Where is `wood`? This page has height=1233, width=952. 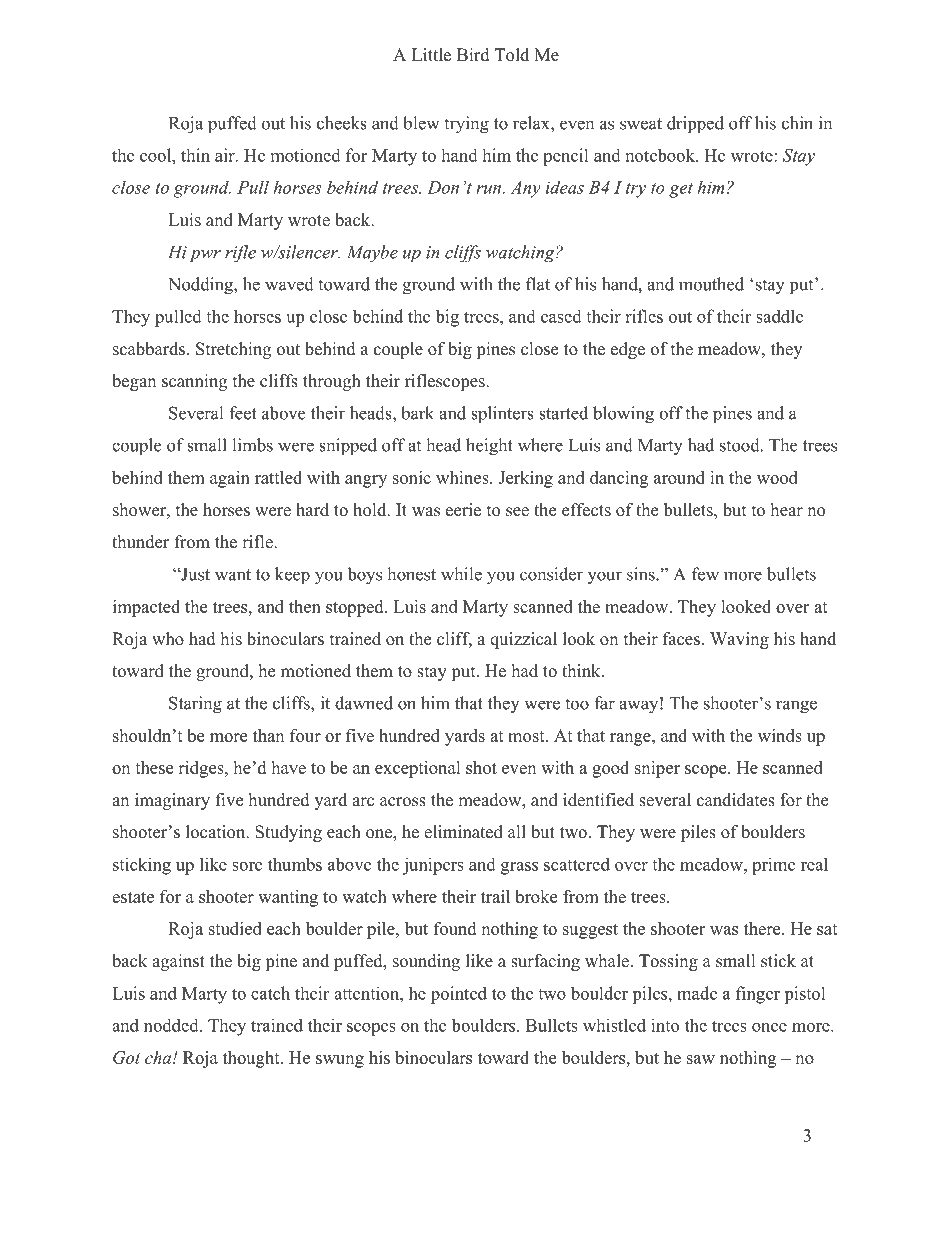
wood is located at coordinates (777, 477).
